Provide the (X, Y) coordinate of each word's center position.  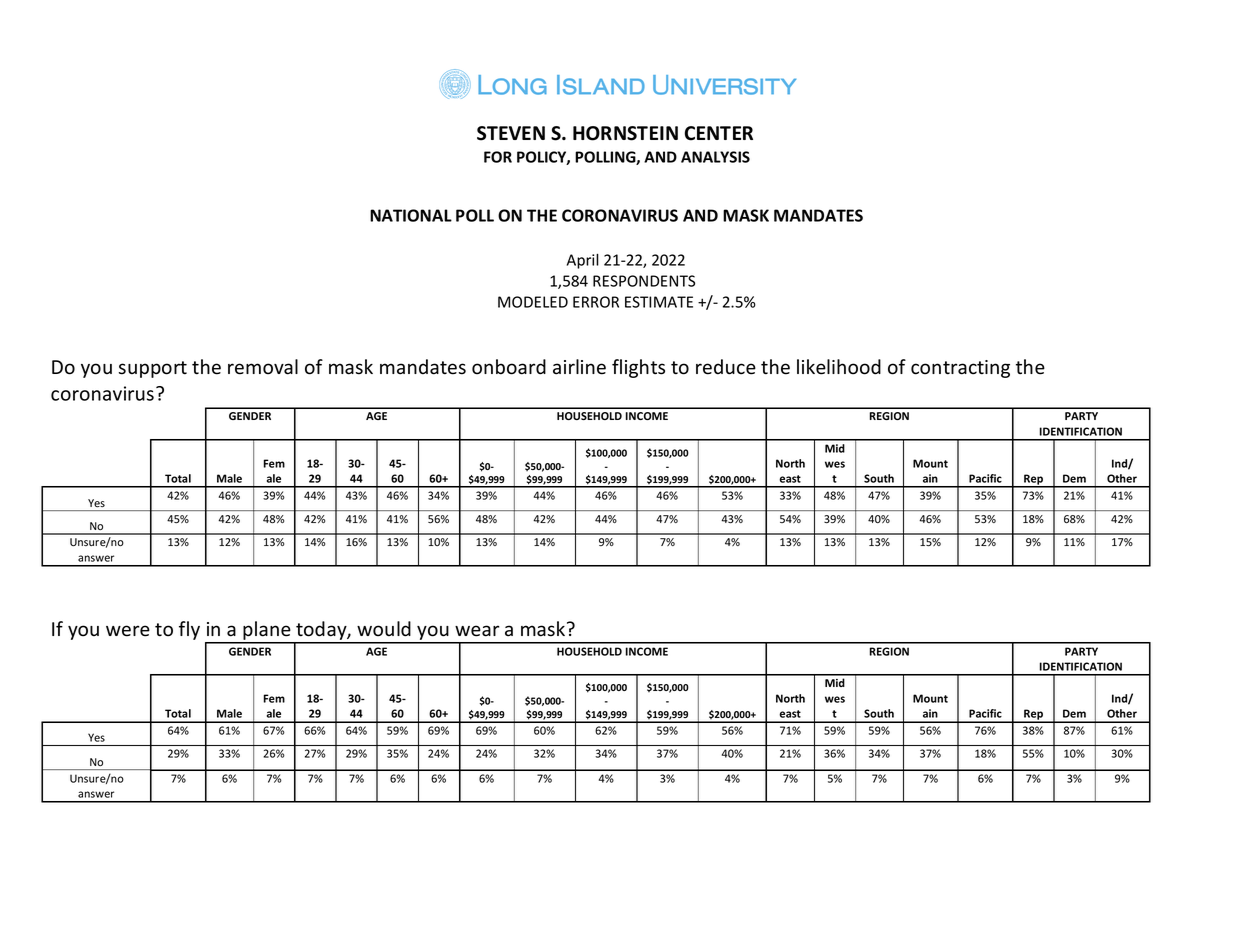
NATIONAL (411, 215)
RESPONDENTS (644, 281)
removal (263, 367)
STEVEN (511, 133)
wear (477, 631)
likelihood (839, 367)
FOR (498, 157)
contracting (960, 369)
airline (579, 367)
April (583, 261)
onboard (509, 367)
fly (189, 630)
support (153, 369)
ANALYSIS (715, 157)
